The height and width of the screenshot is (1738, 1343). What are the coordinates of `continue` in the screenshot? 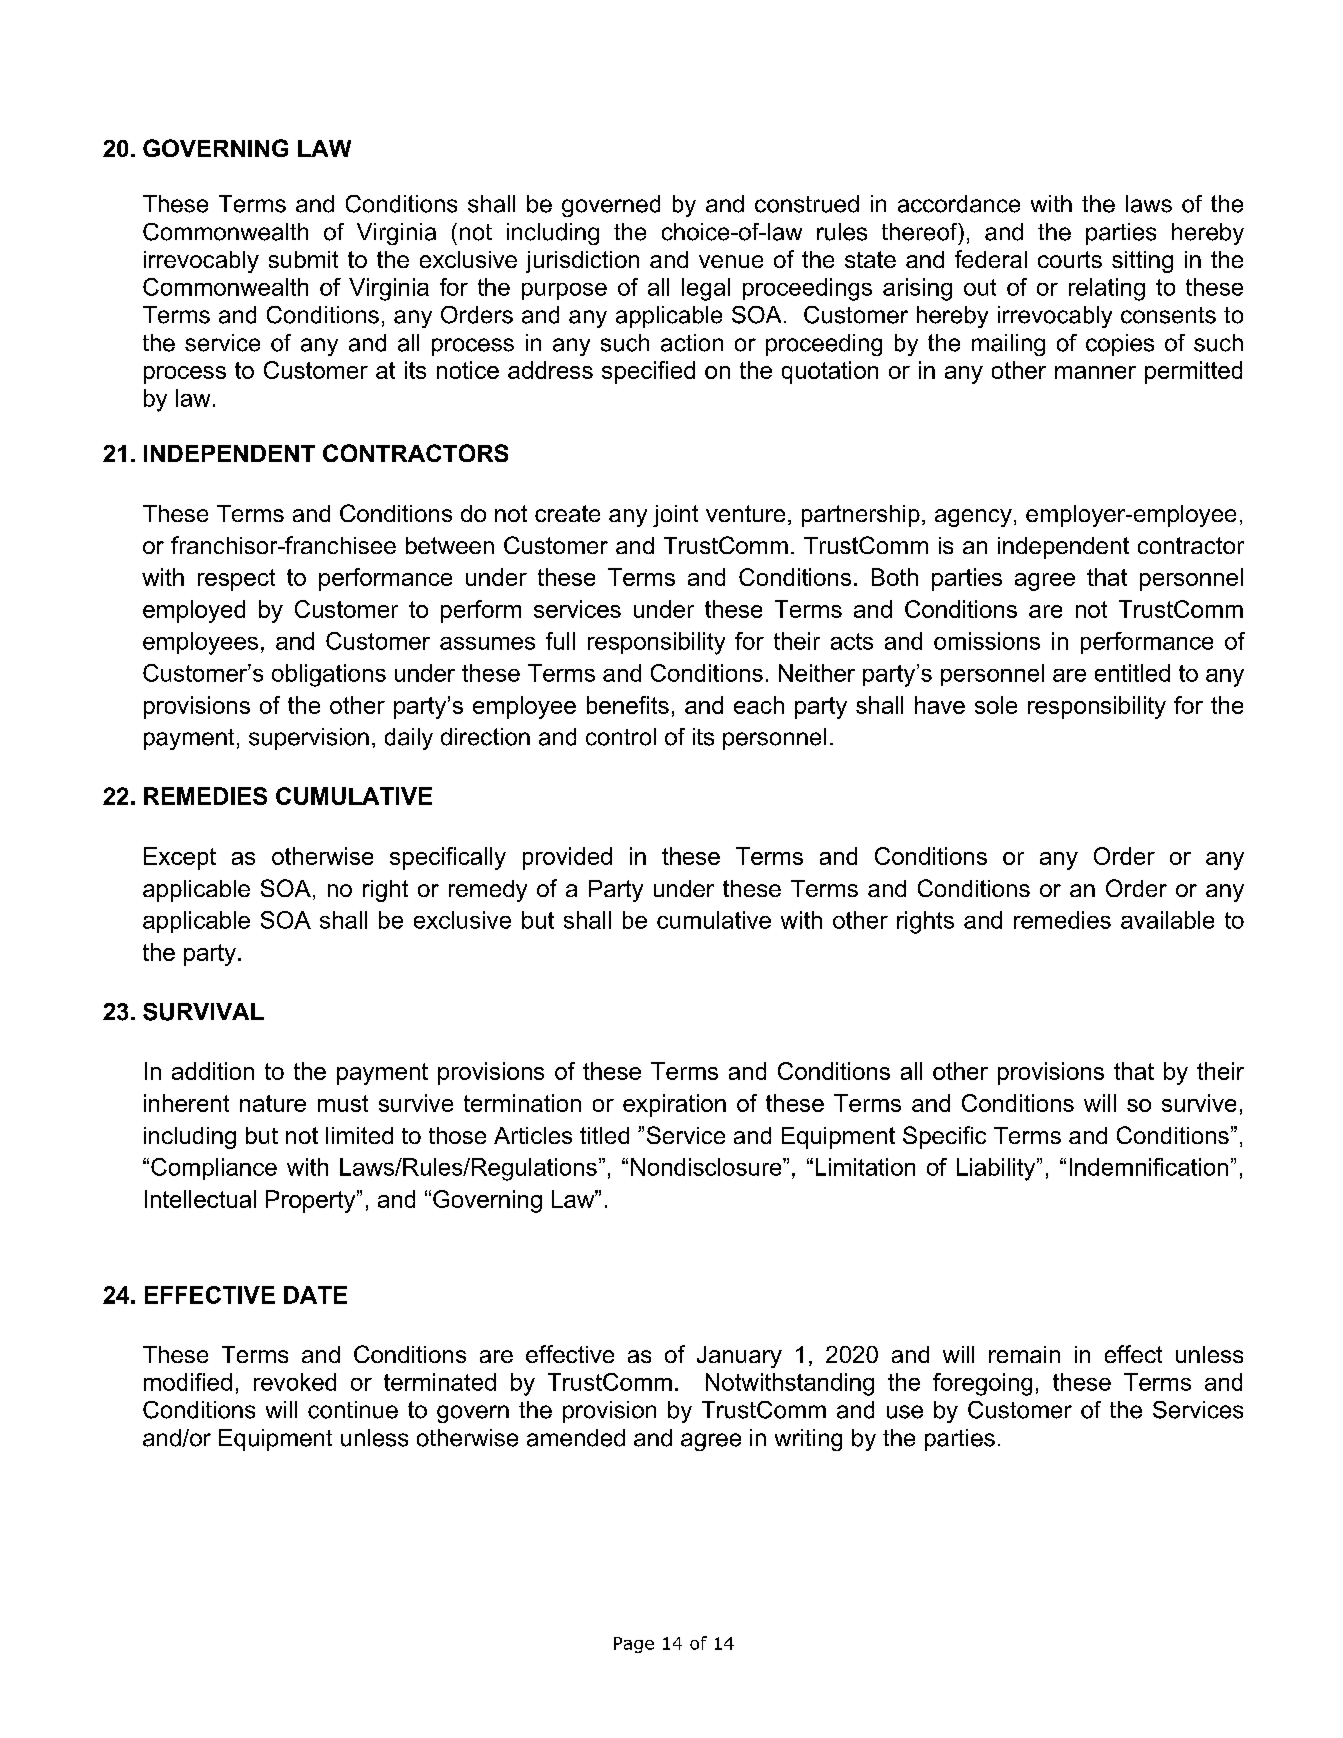 It's located at (353, 1410).
